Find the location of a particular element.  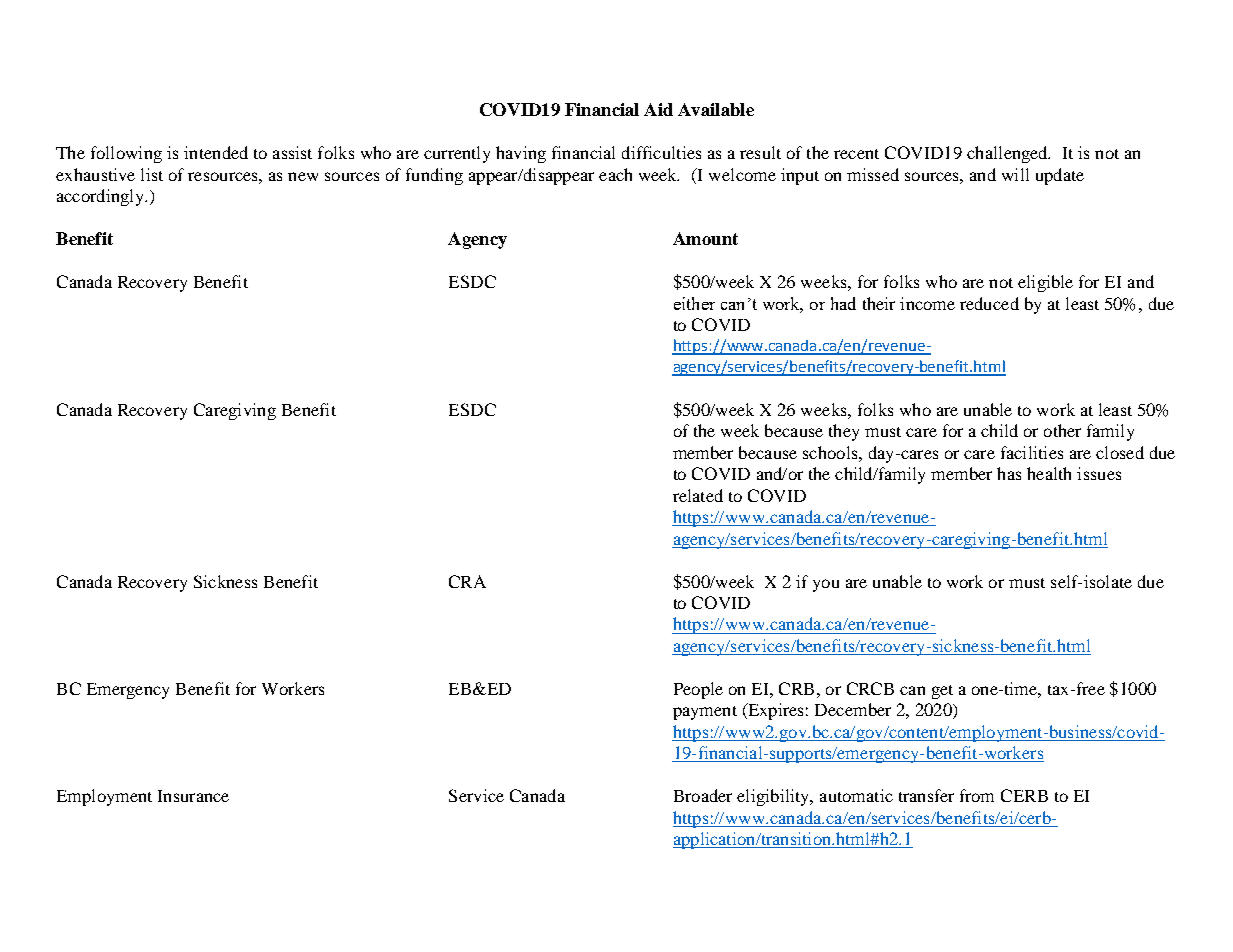

reduced is located at coordinates (989, 303).
